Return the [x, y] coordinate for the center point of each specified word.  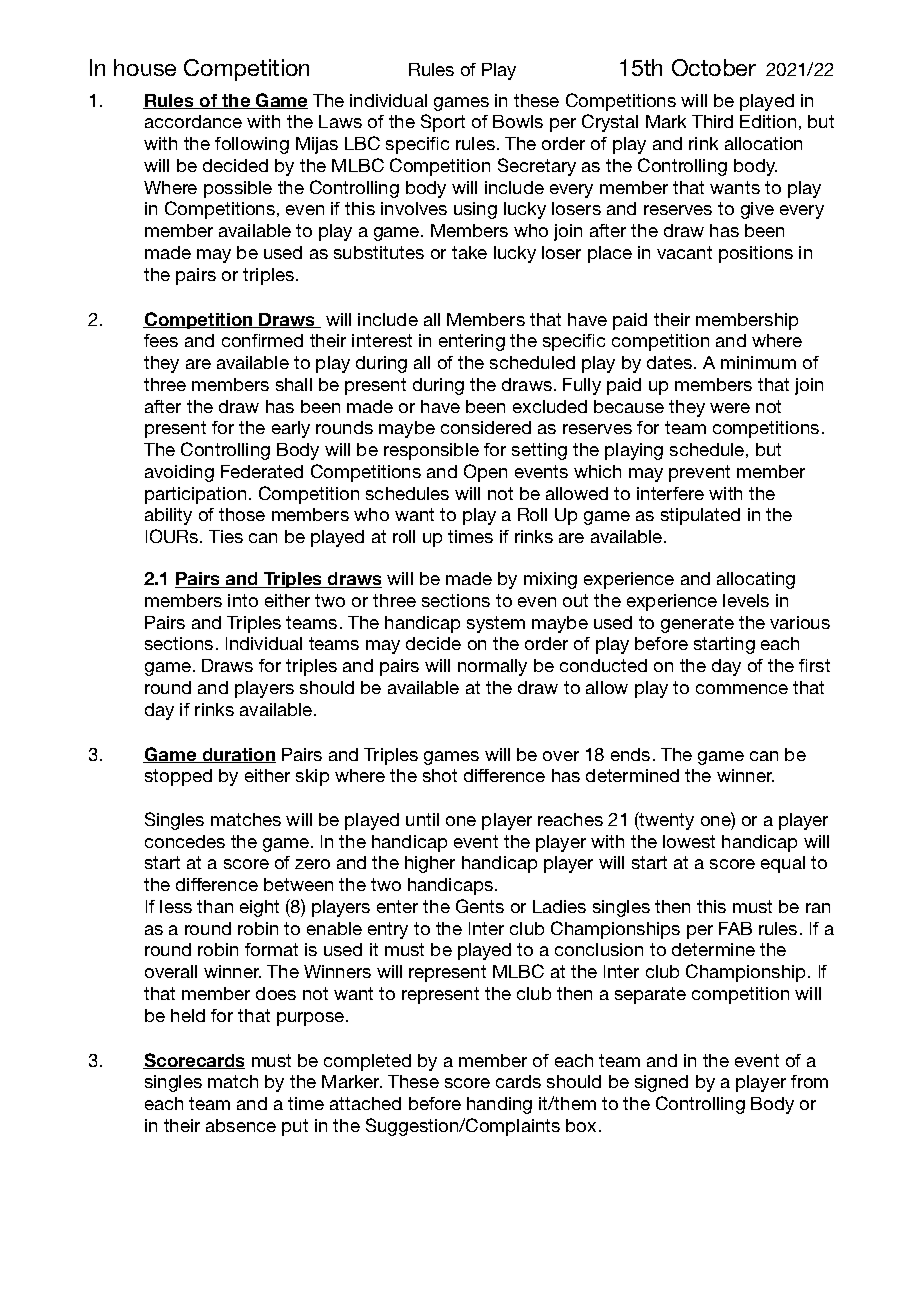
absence [241, 1125]
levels [746, 600]
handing [499, 1105]
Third [712, 121]
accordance [193, 121]
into [243, 600]
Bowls [518, 121]
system [496, 624]
